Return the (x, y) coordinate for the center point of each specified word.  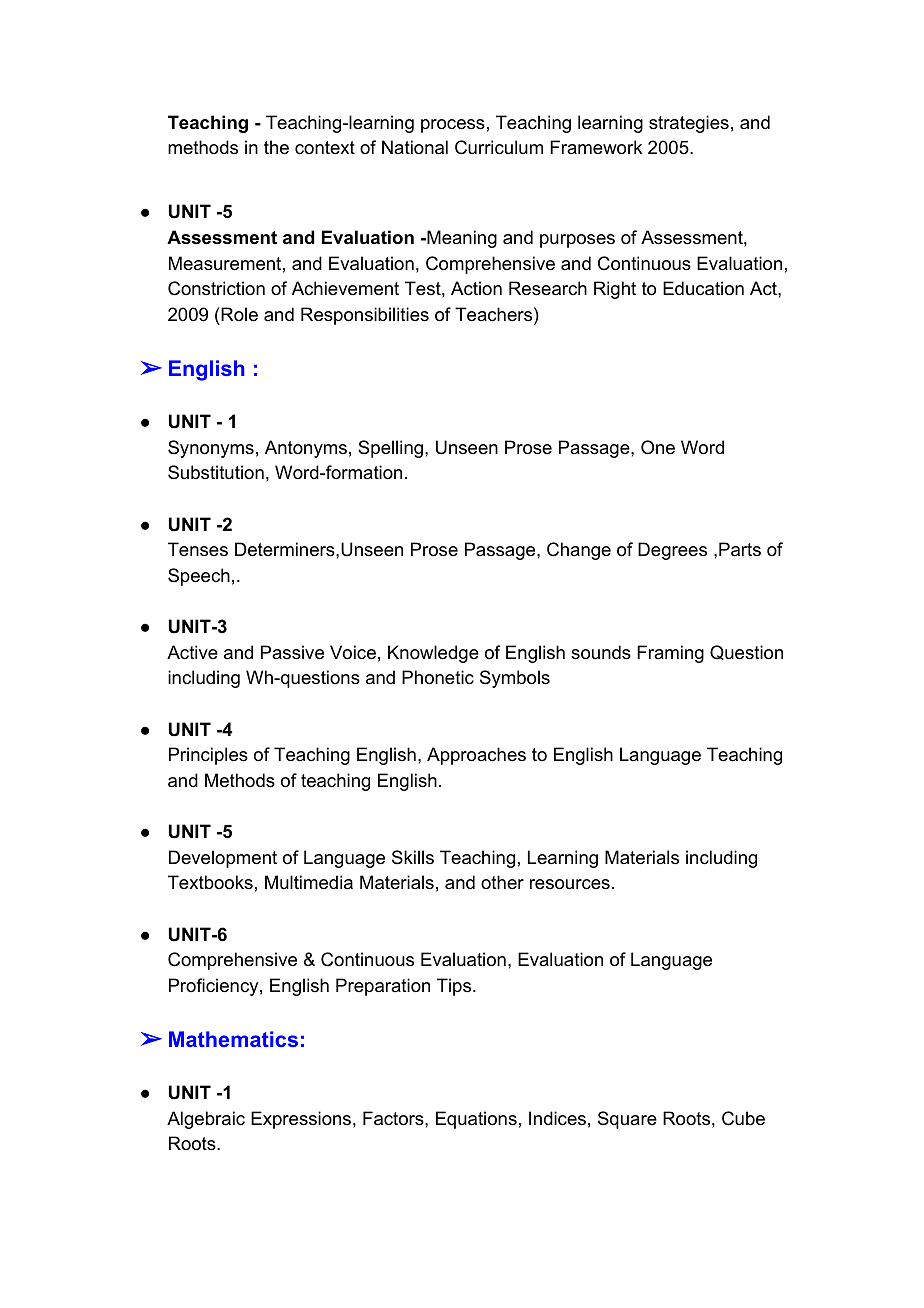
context (325, 147)
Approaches (476, 756)
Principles (208, 756)
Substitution (216, 472)
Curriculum (499, 147)
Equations (476, 1120)
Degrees (672, 551)
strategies (689, 124)
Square (627, 1120)
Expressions (301, 1120)
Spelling (390, 449)
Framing (670, 654)
